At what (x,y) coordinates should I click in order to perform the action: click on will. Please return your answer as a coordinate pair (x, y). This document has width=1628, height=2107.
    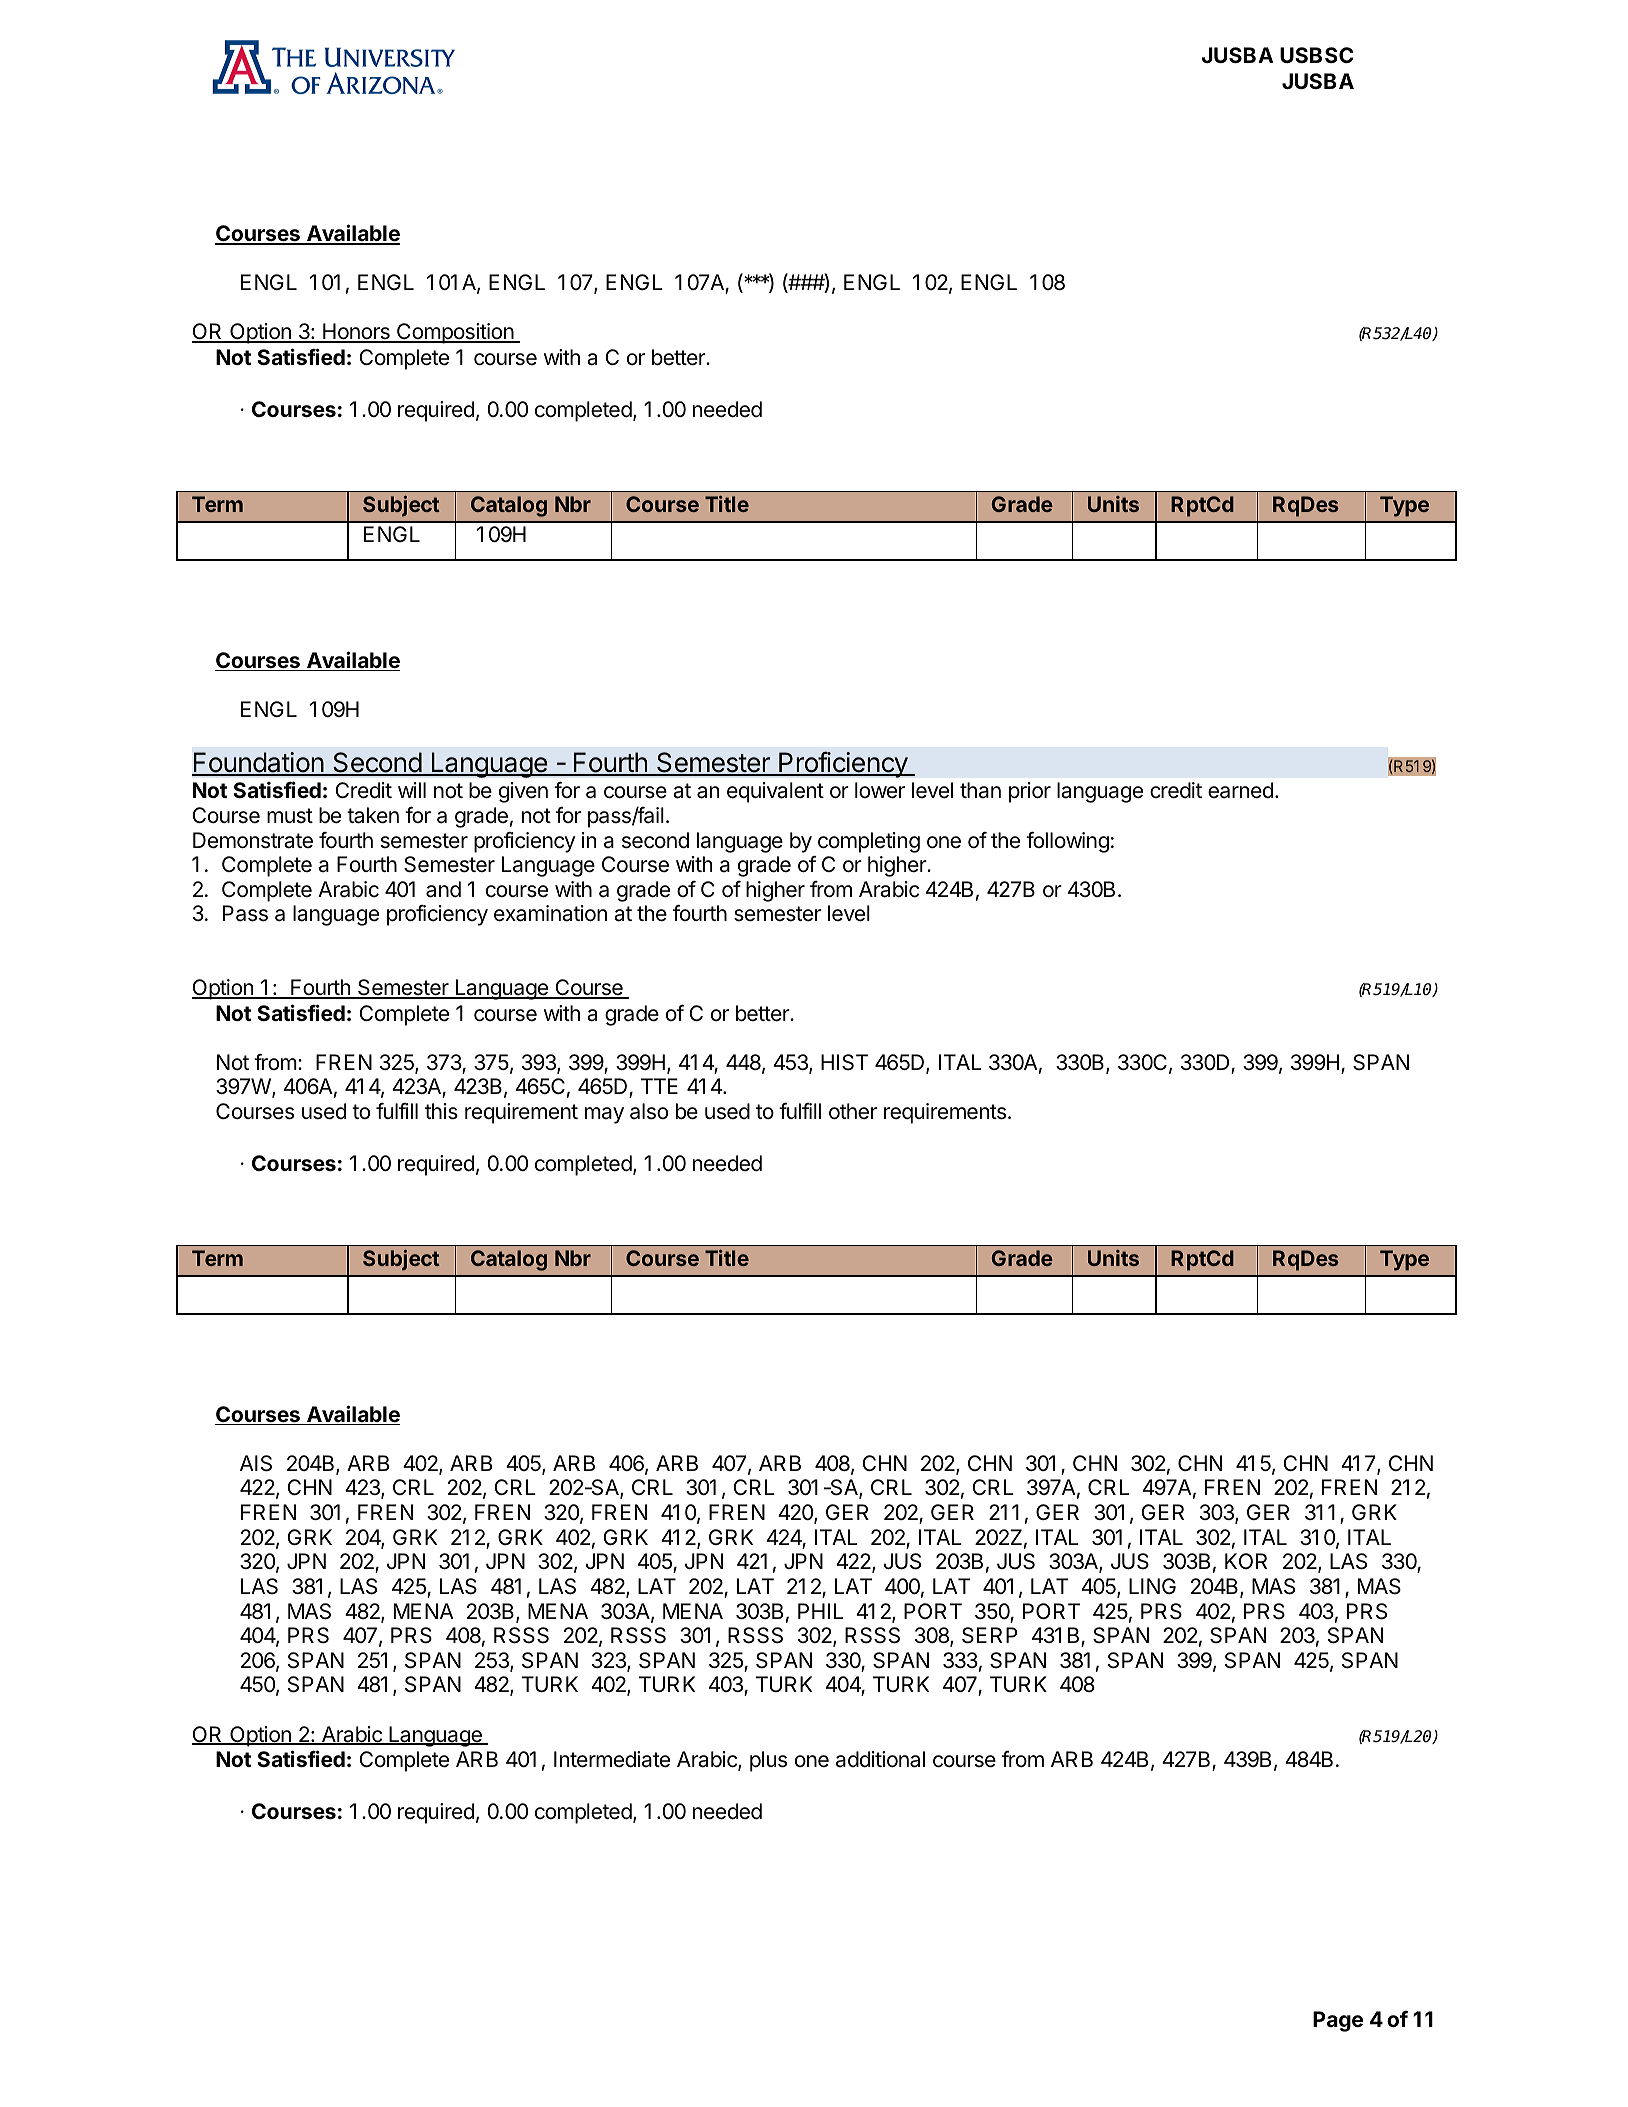
    Looking at the image, I should click on (412, 790).
